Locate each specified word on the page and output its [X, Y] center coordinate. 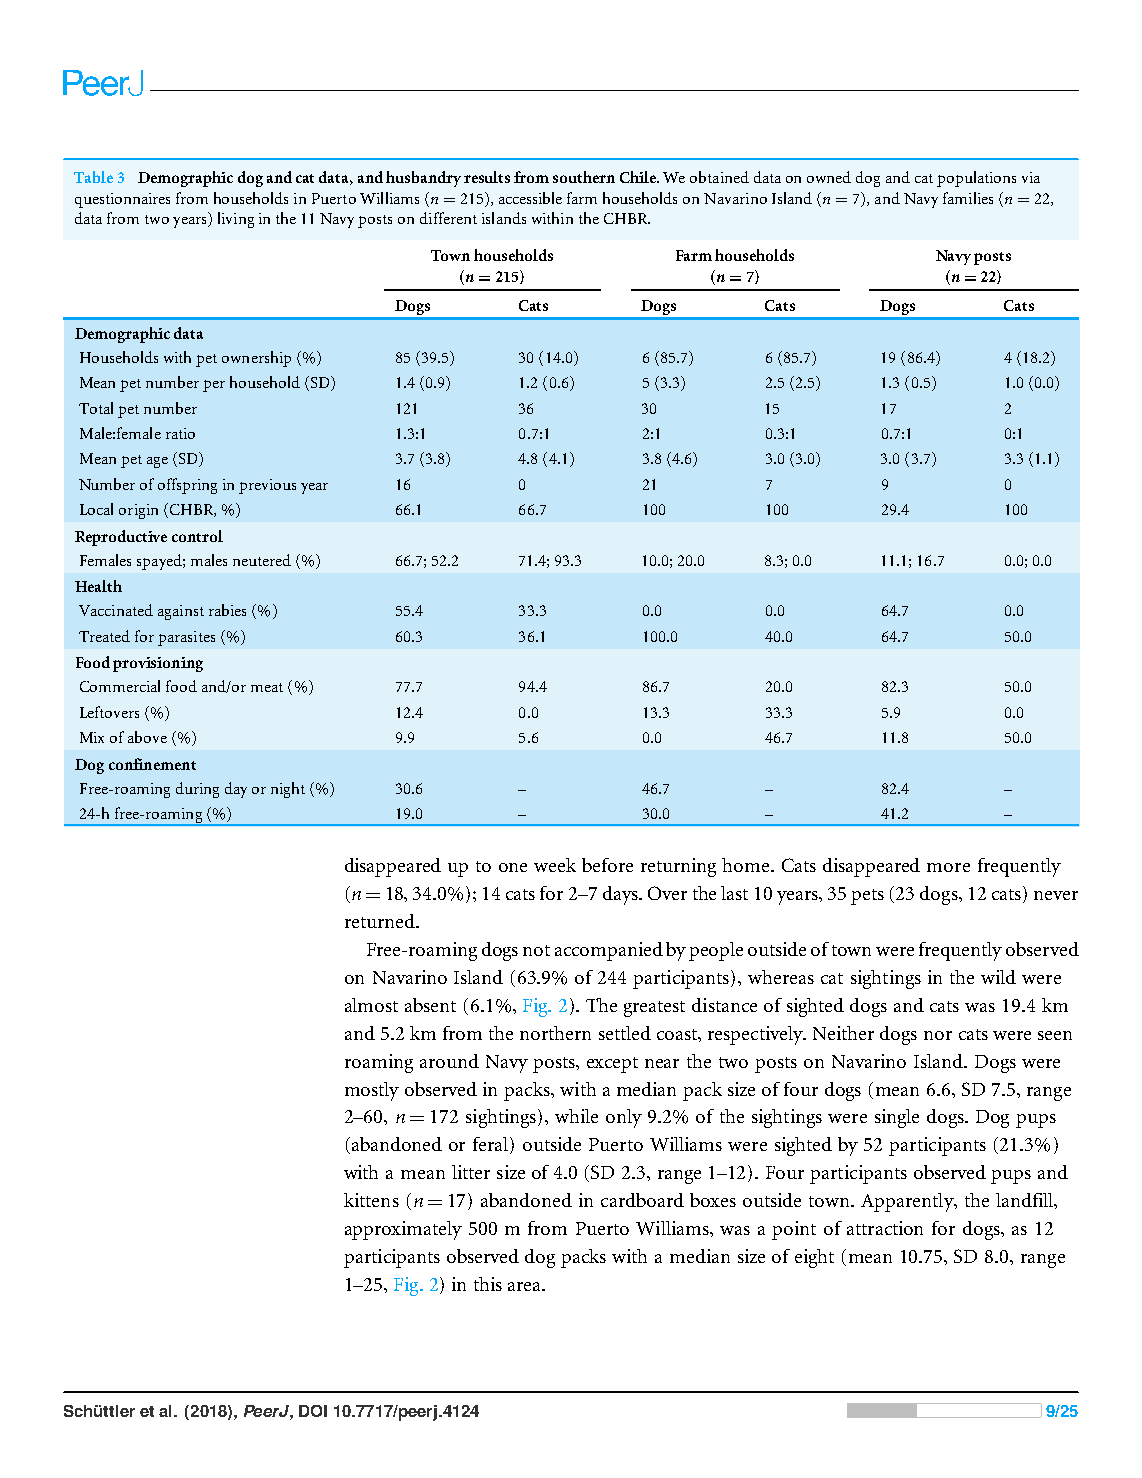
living [236, 220]
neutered [262, 560]
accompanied [609, 951]
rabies [227, 610]
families [968, 198]
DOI [313, 1411]
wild [998, 977]
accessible [530, 198]
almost [371, 1005]
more [948, 867]
